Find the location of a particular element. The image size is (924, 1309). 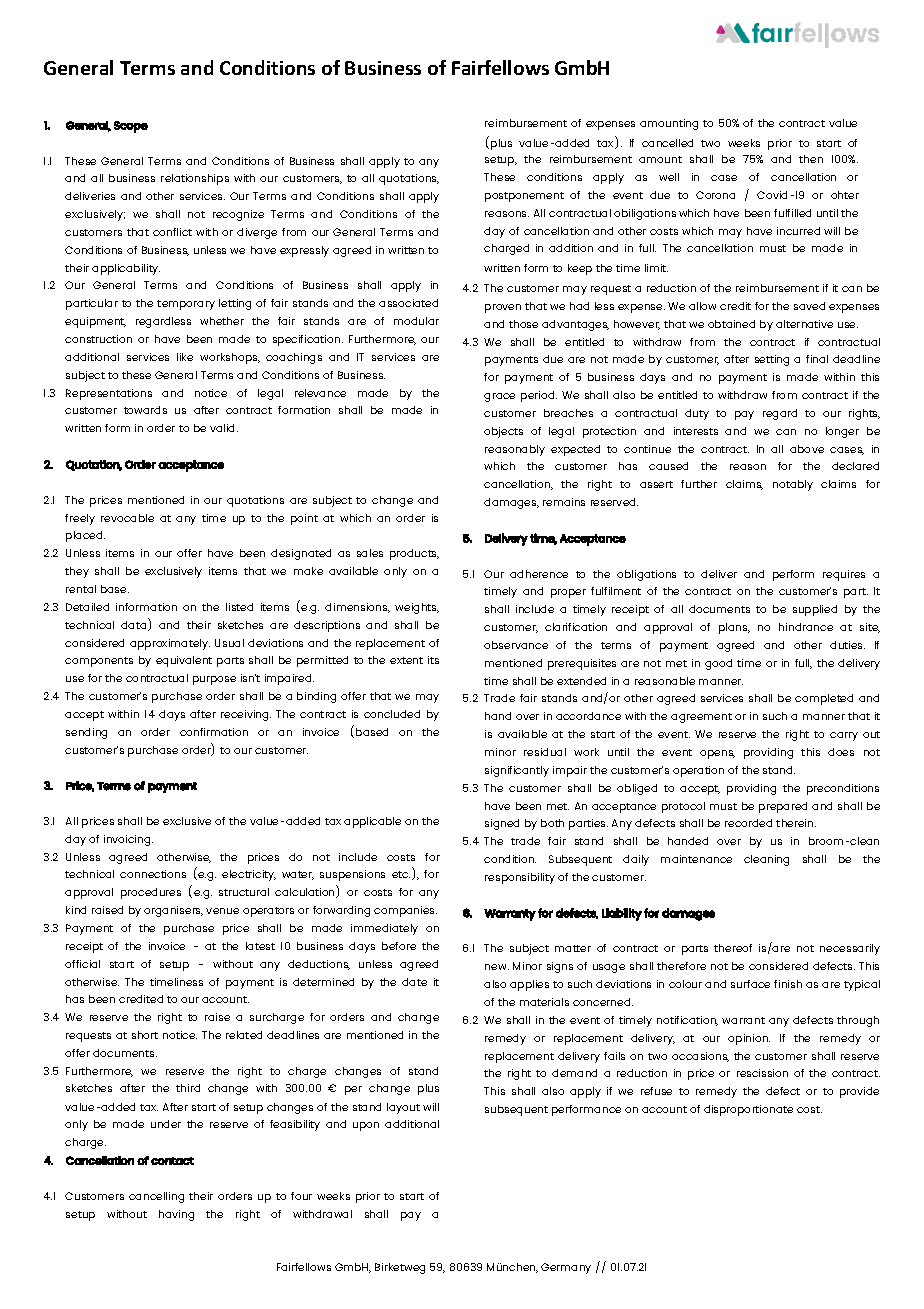

products is located at coordinates (414, 554).
